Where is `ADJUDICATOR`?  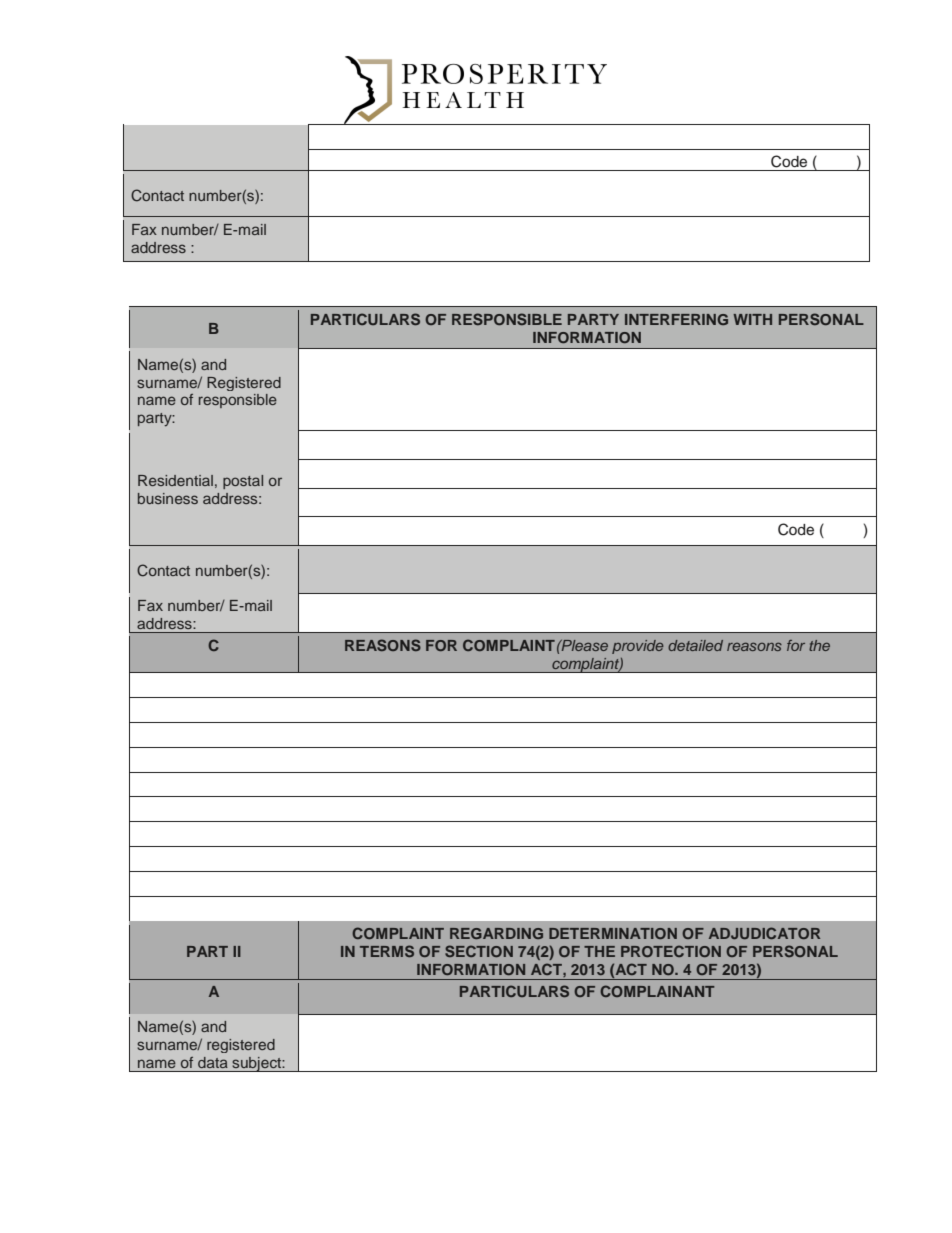 ADJUDICATOR is located at coordinates (764, 933).
